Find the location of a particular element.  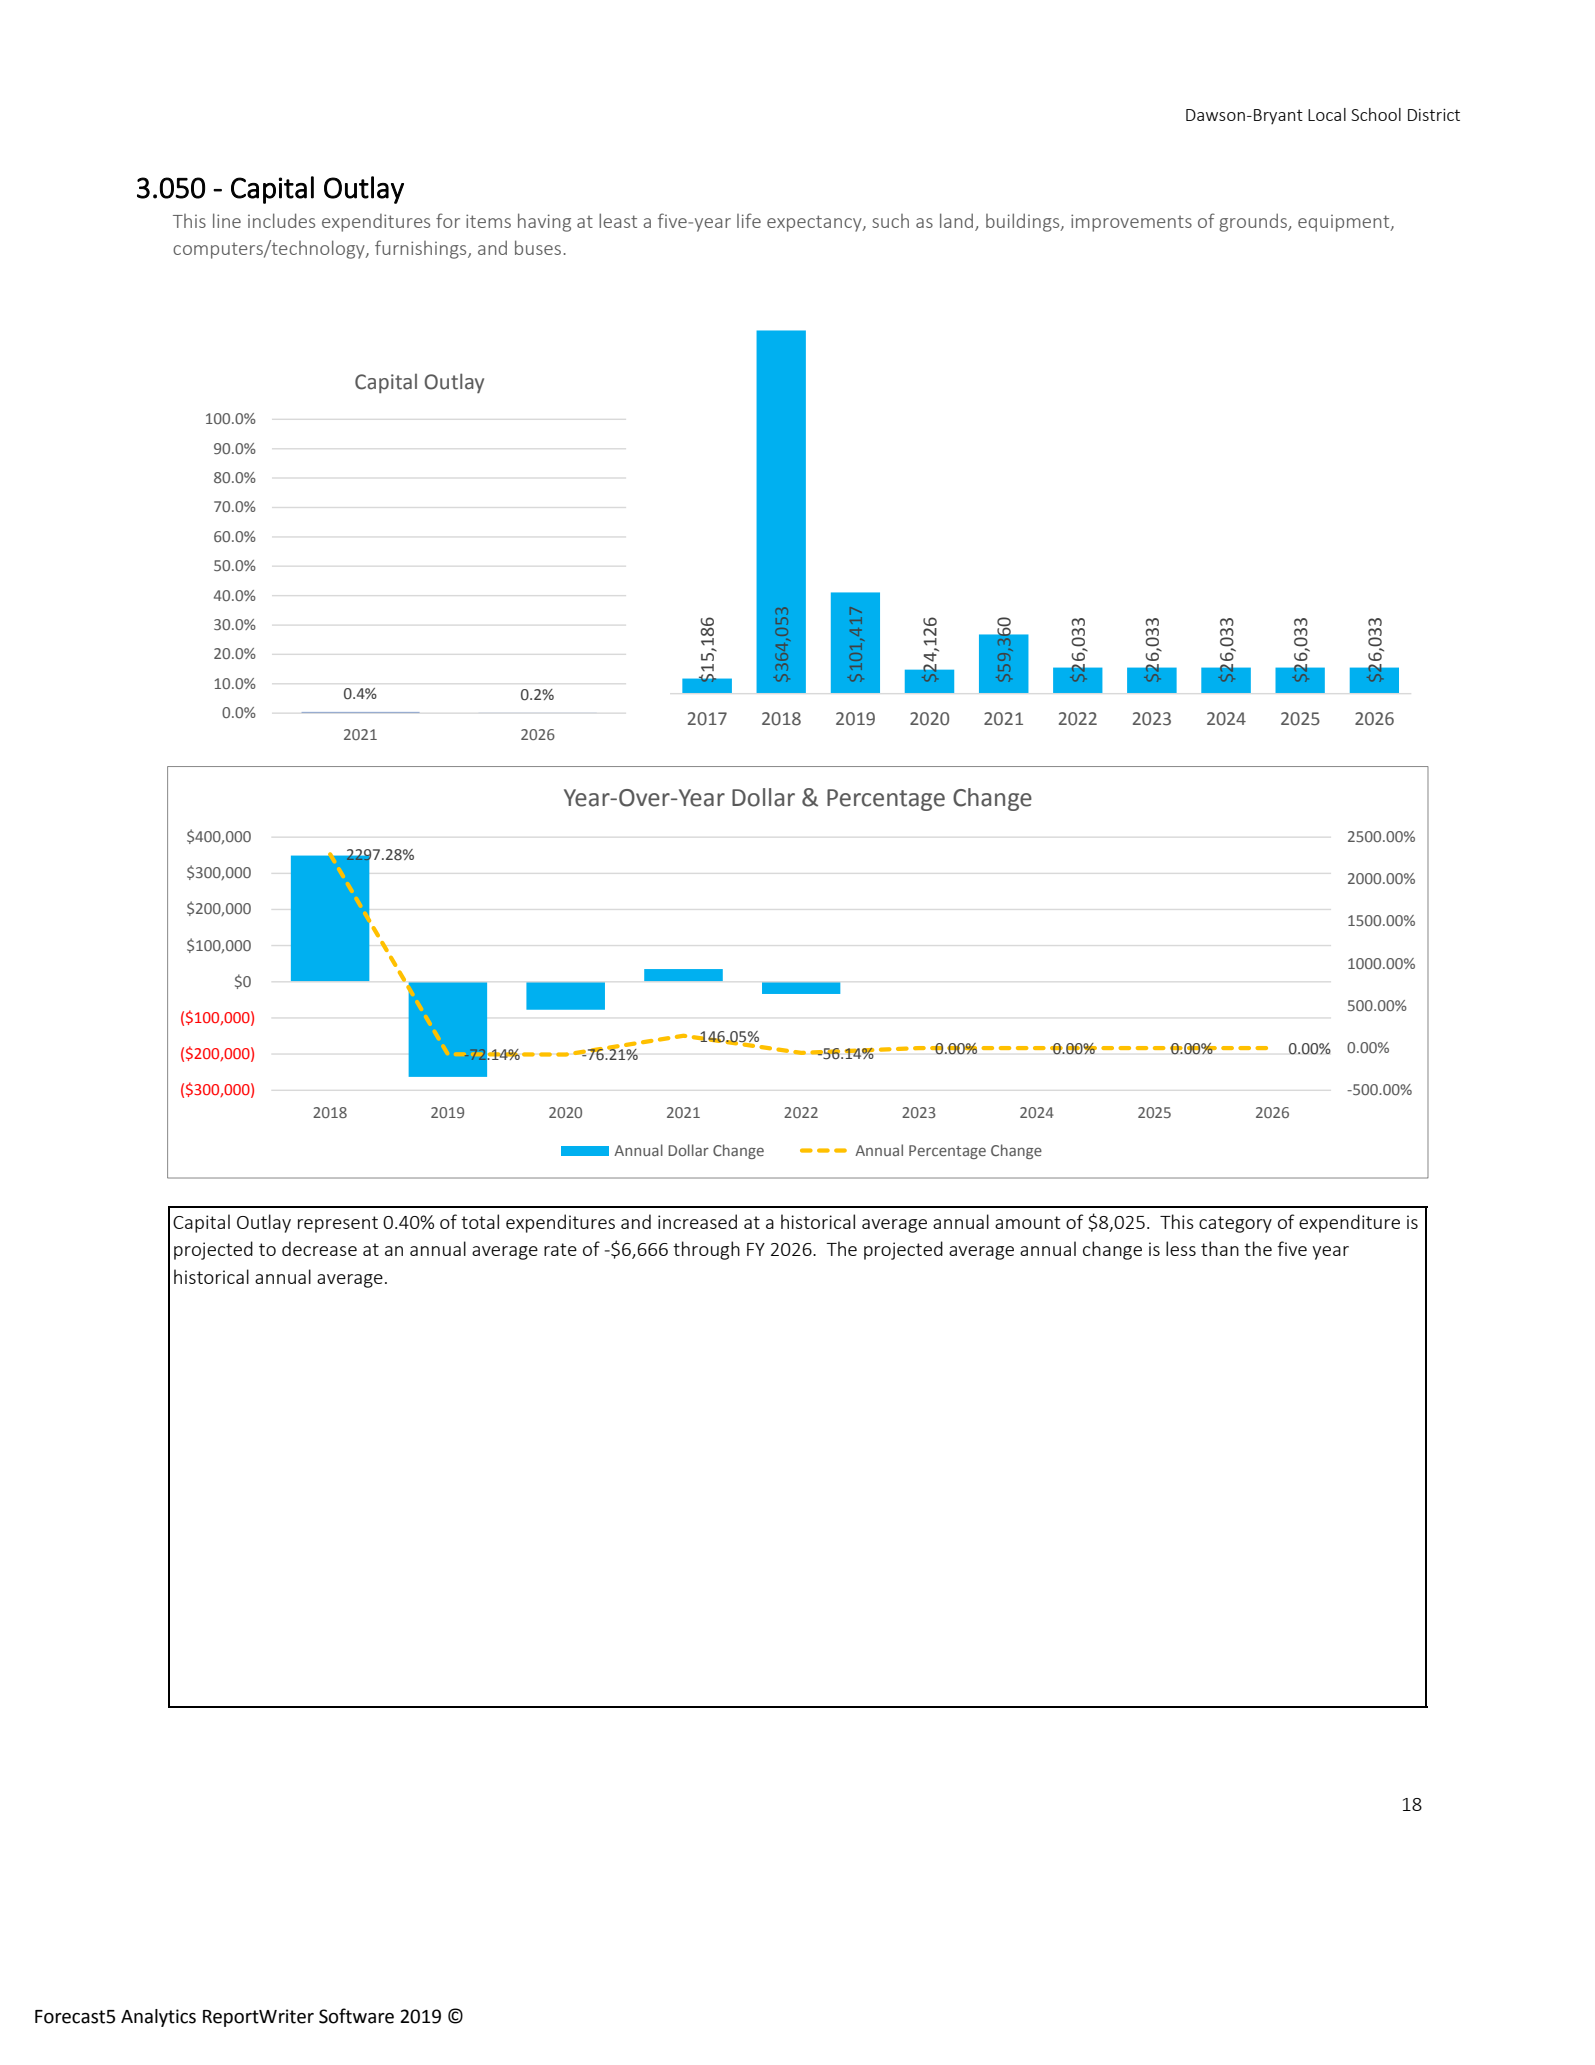

grounds is located at coordinates (1254, 222).
